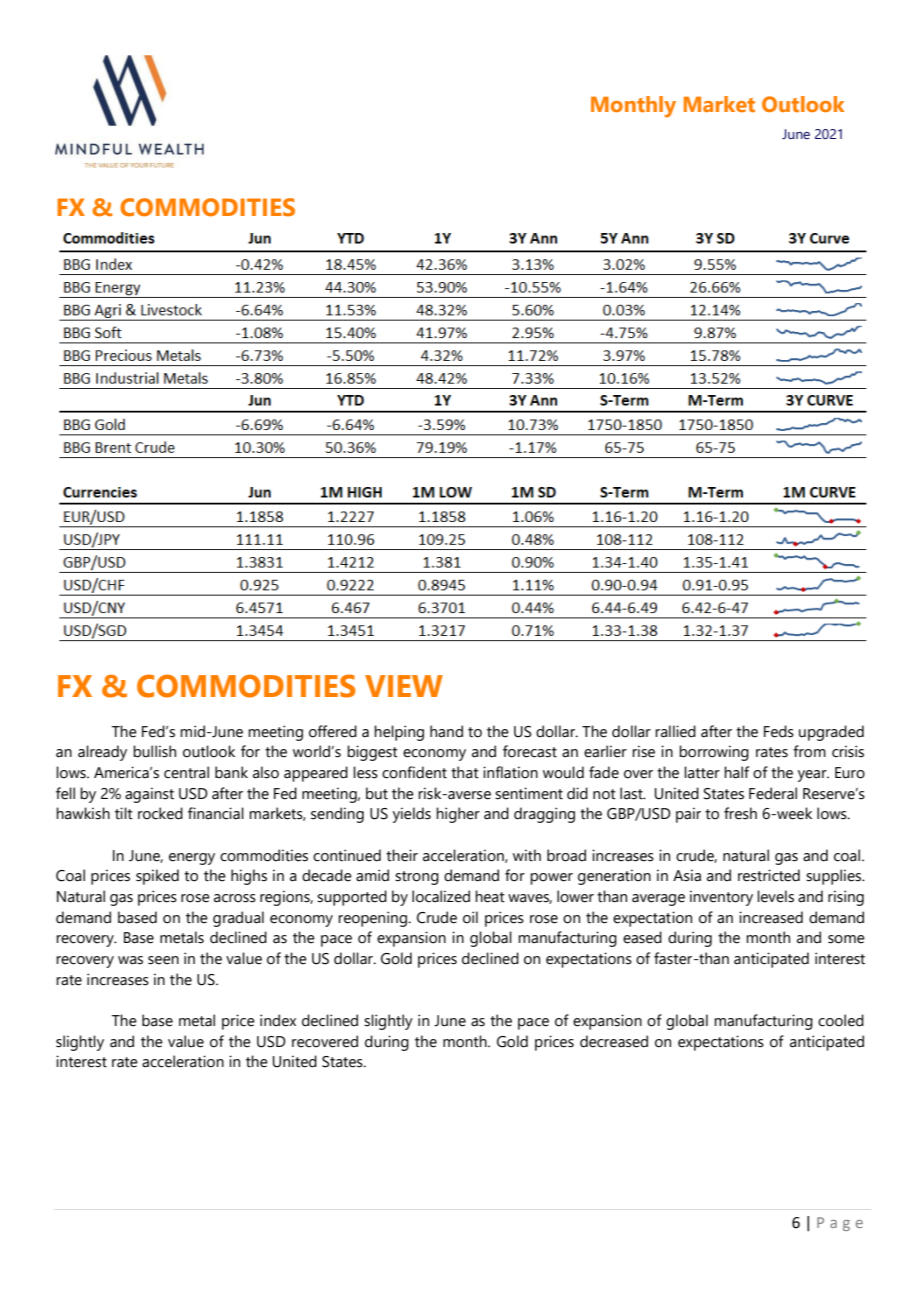 The width and height of the screenshot is (924, 1308). What do you see at coordinates (740, 813) in the screenshot?
I see `fresh` at bounding box center [740, 813].
